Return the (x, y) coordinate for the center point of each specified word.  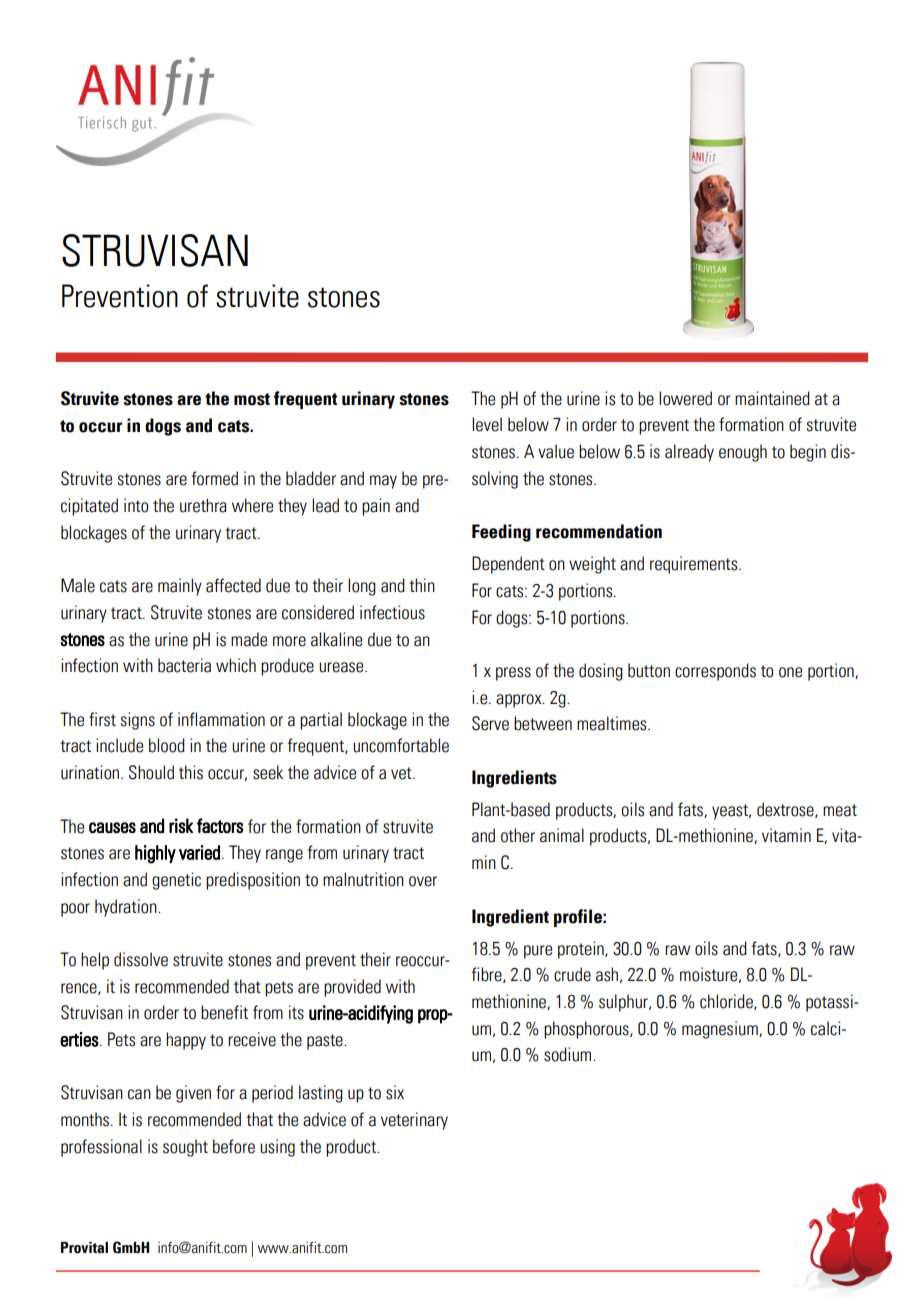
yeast (731, 812)
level (487, 424)
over (423, 881)
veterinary (414, 1121)
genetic (176, 881)
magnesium (721, 1030)
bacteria (184, 665)
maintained (772, 398)
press (513, 674)
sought (185, 1148)
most (252, 399)
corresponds (715, 672)
